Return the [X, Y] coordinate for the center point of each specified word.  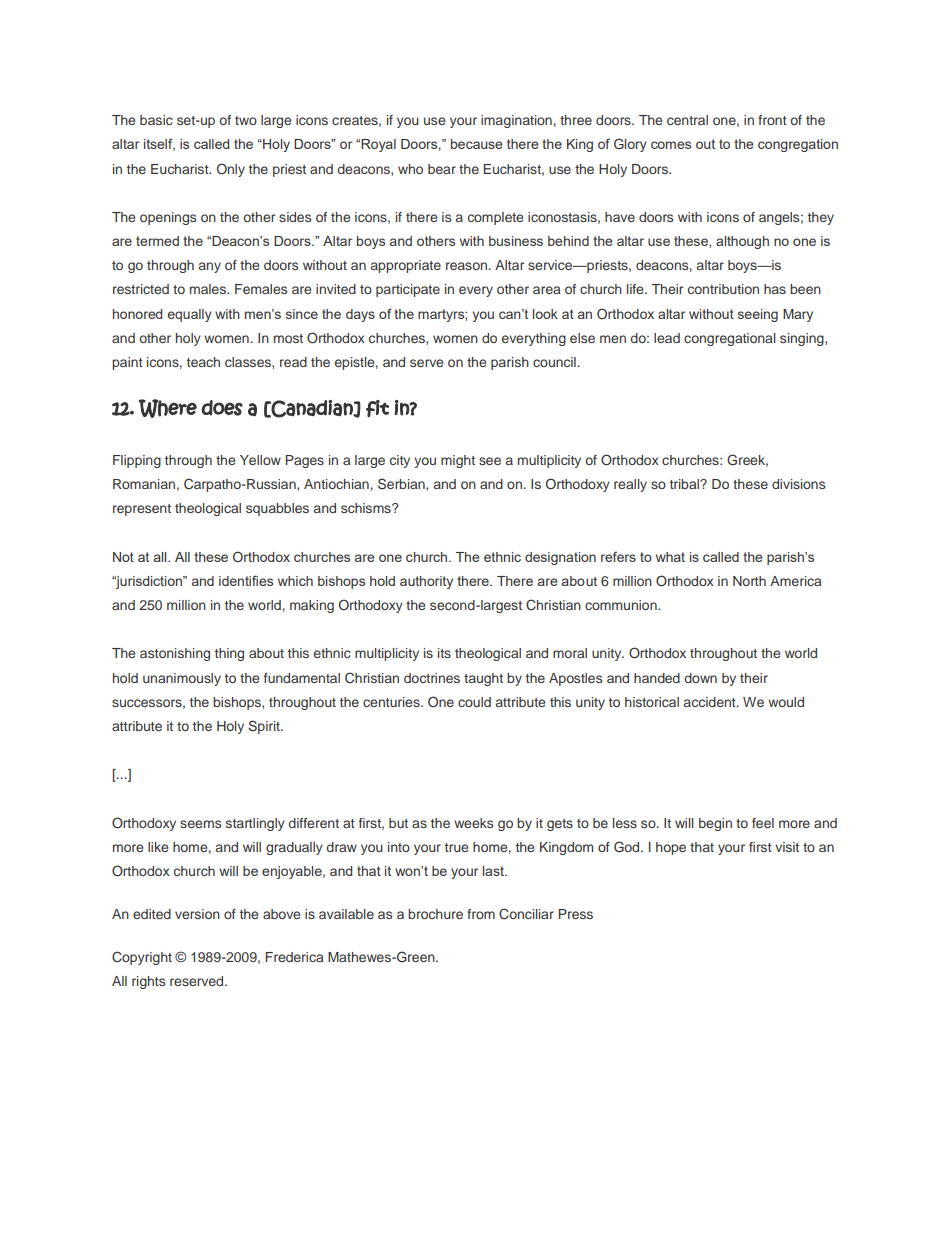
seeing [758, 315]
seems [200, 824]
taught [483, 679]
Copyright [142, 958]
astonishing [175, 654]
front [772, 120]
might [458, 461]
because [477, 144]
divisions [798, 484]
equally [190, 315]
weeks [473, 823]
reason [466, 266]
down [700, 678]
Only [231, 170]
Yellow [260, 460]
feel [763, 823]
